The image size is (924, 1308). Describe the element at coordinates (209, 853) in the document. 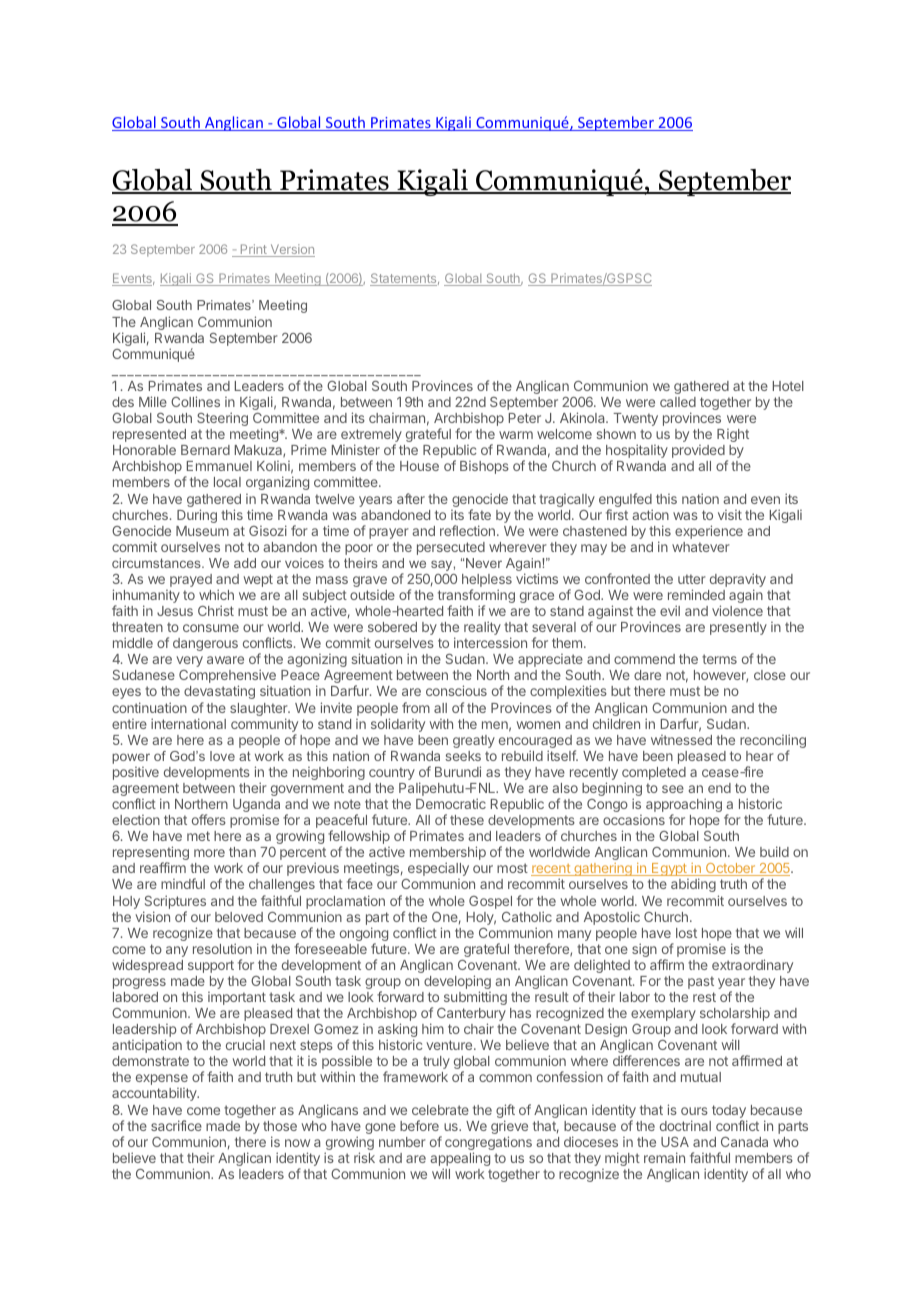

I see `more` at that location.
